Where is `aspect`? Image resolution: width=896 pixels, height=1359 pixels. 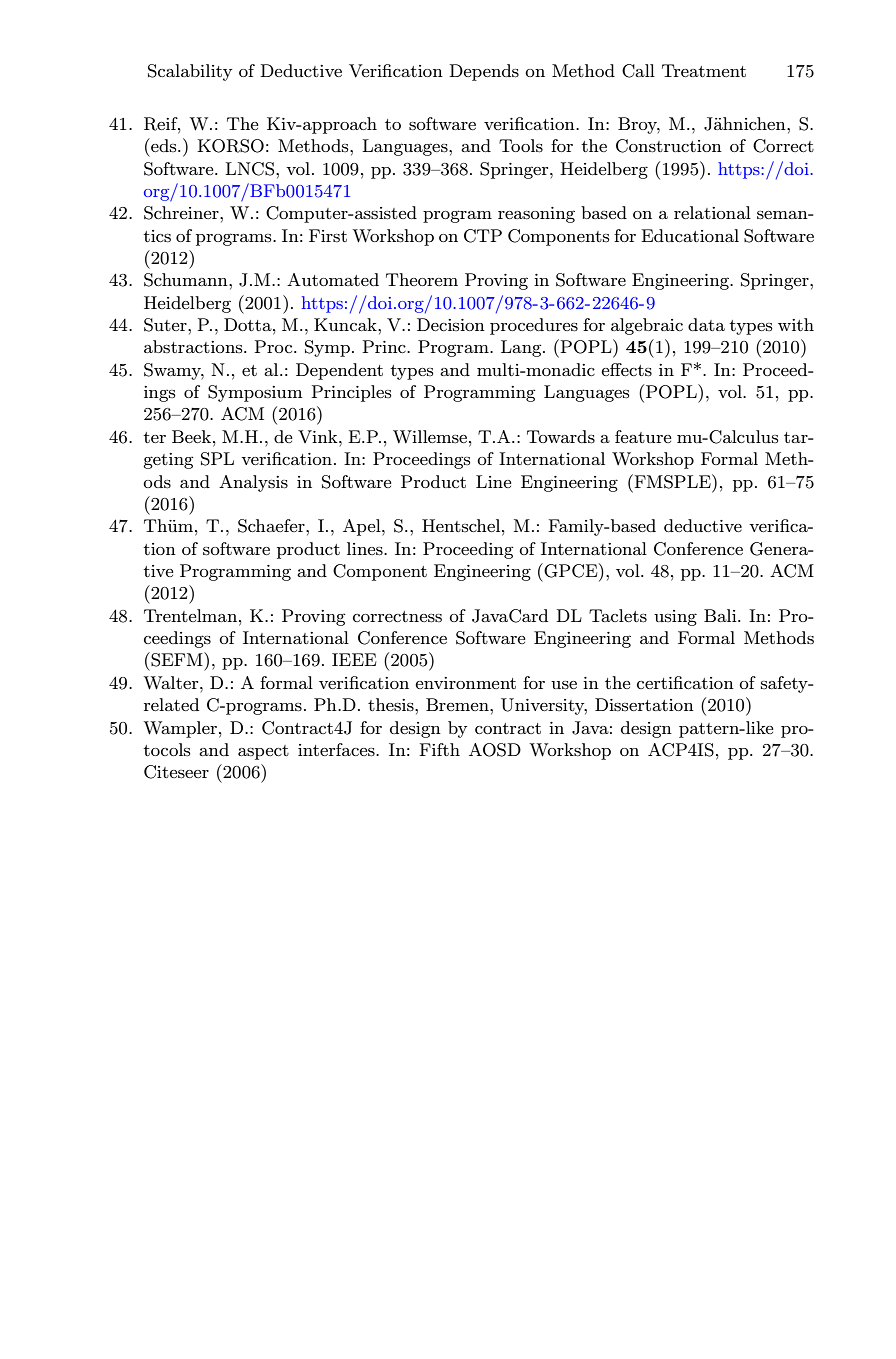
aspect is located at coordinates (263, 752).
